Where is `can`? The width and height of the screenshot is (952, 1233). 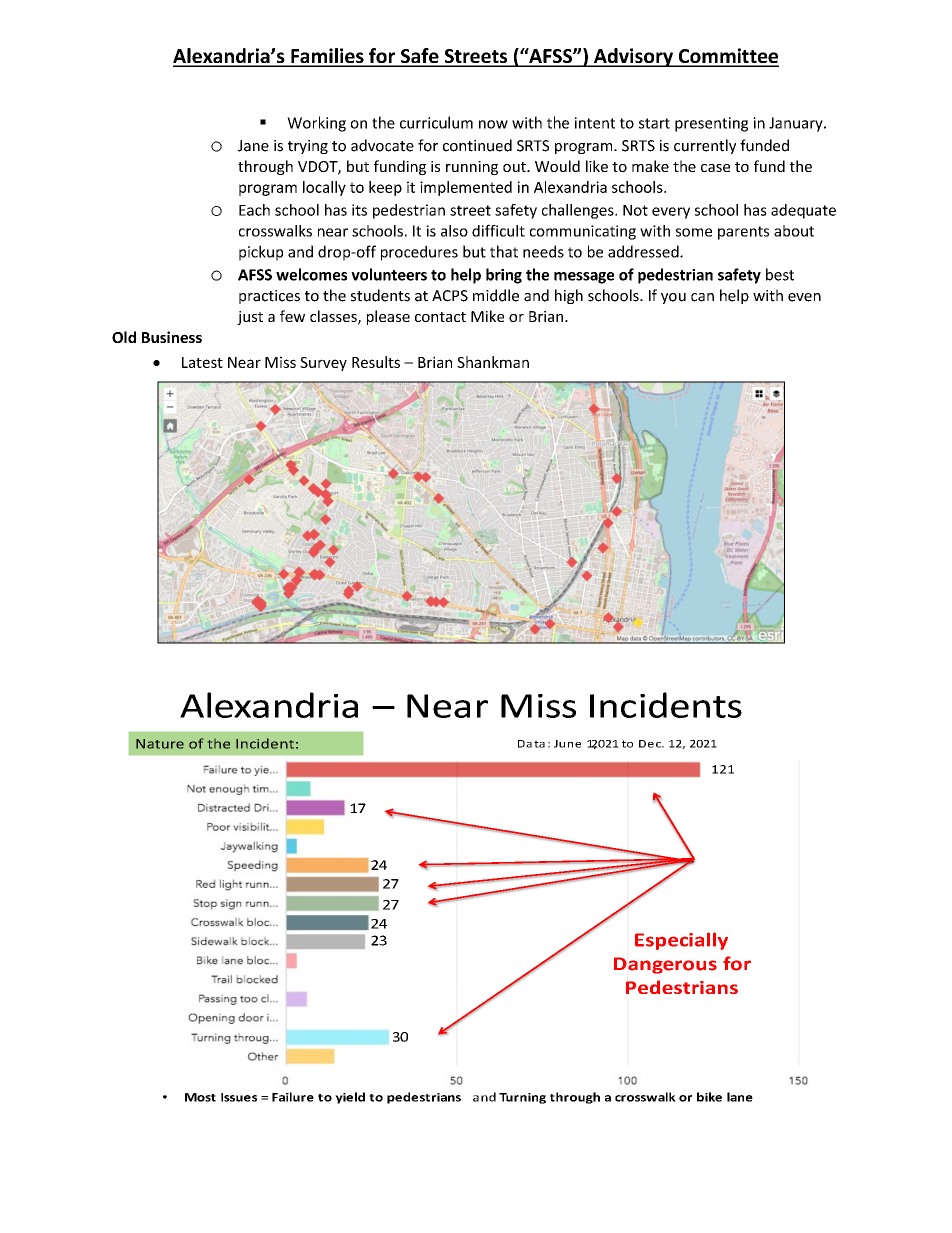 can is located at coordinates (702, 297).
